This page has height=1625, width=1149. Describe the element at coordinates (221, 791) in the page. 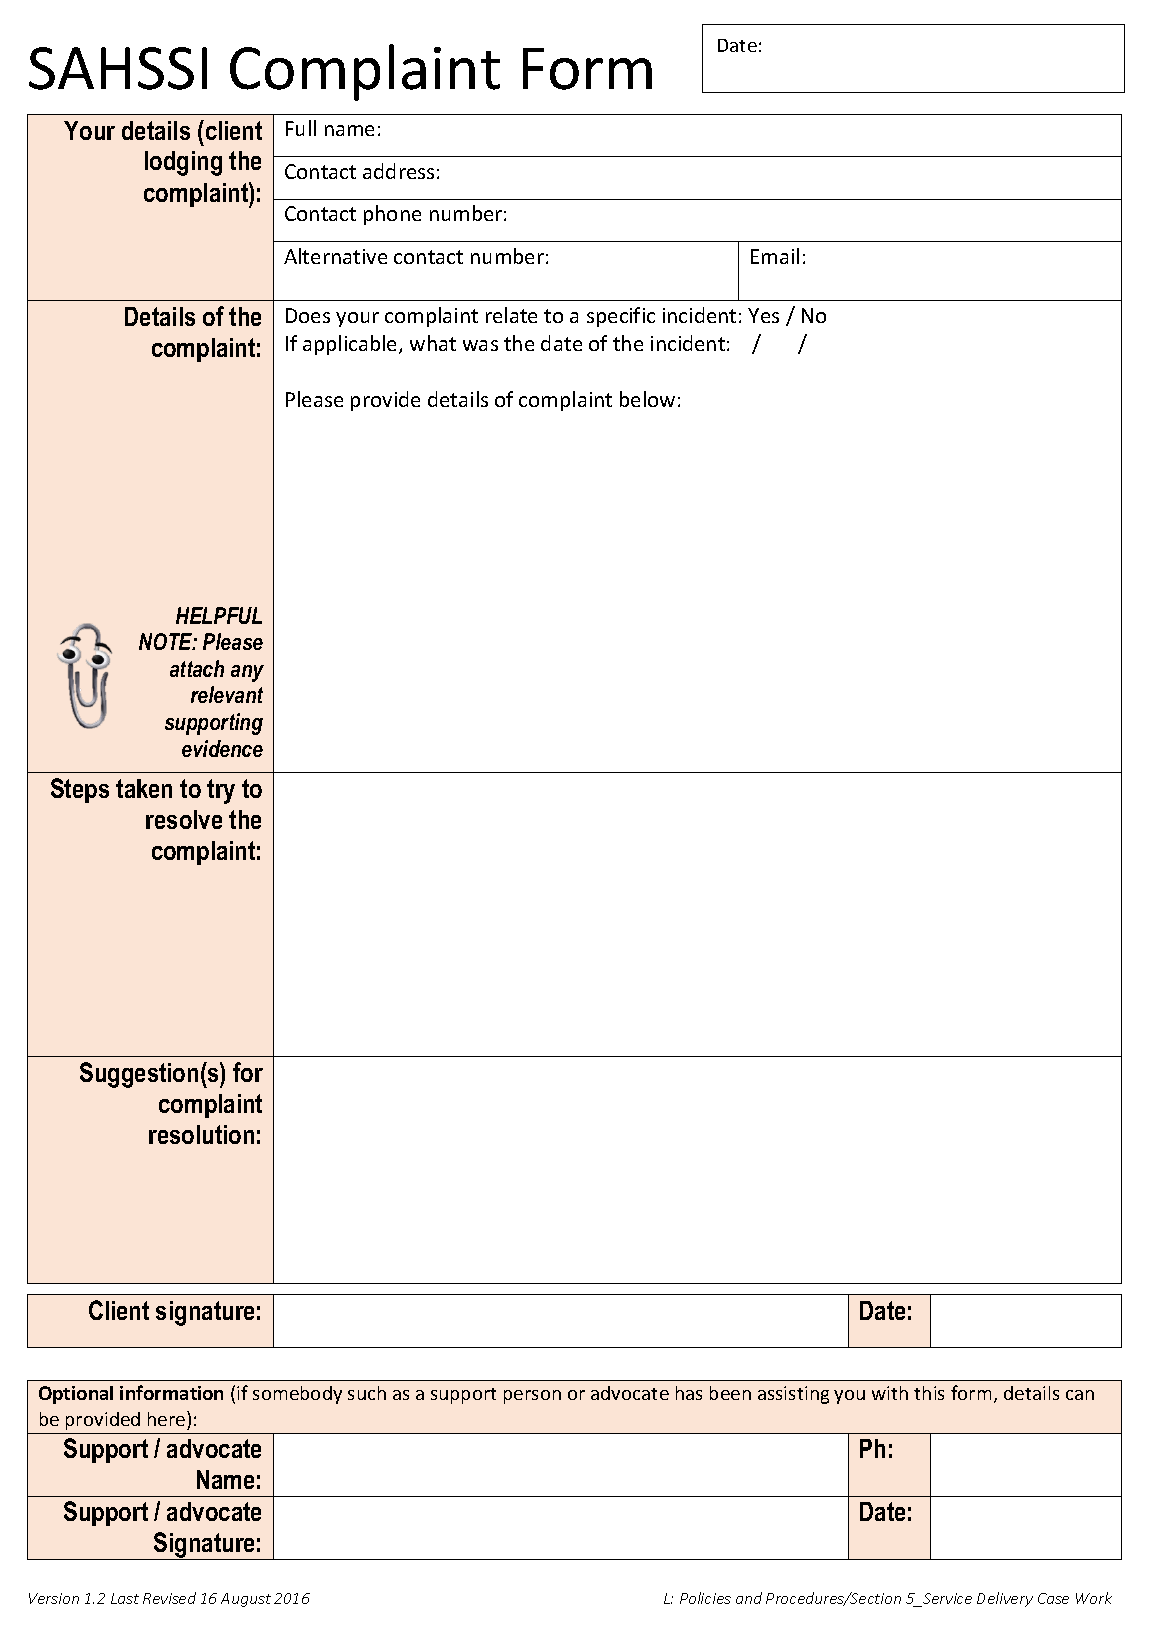

I see `try` at that location.
